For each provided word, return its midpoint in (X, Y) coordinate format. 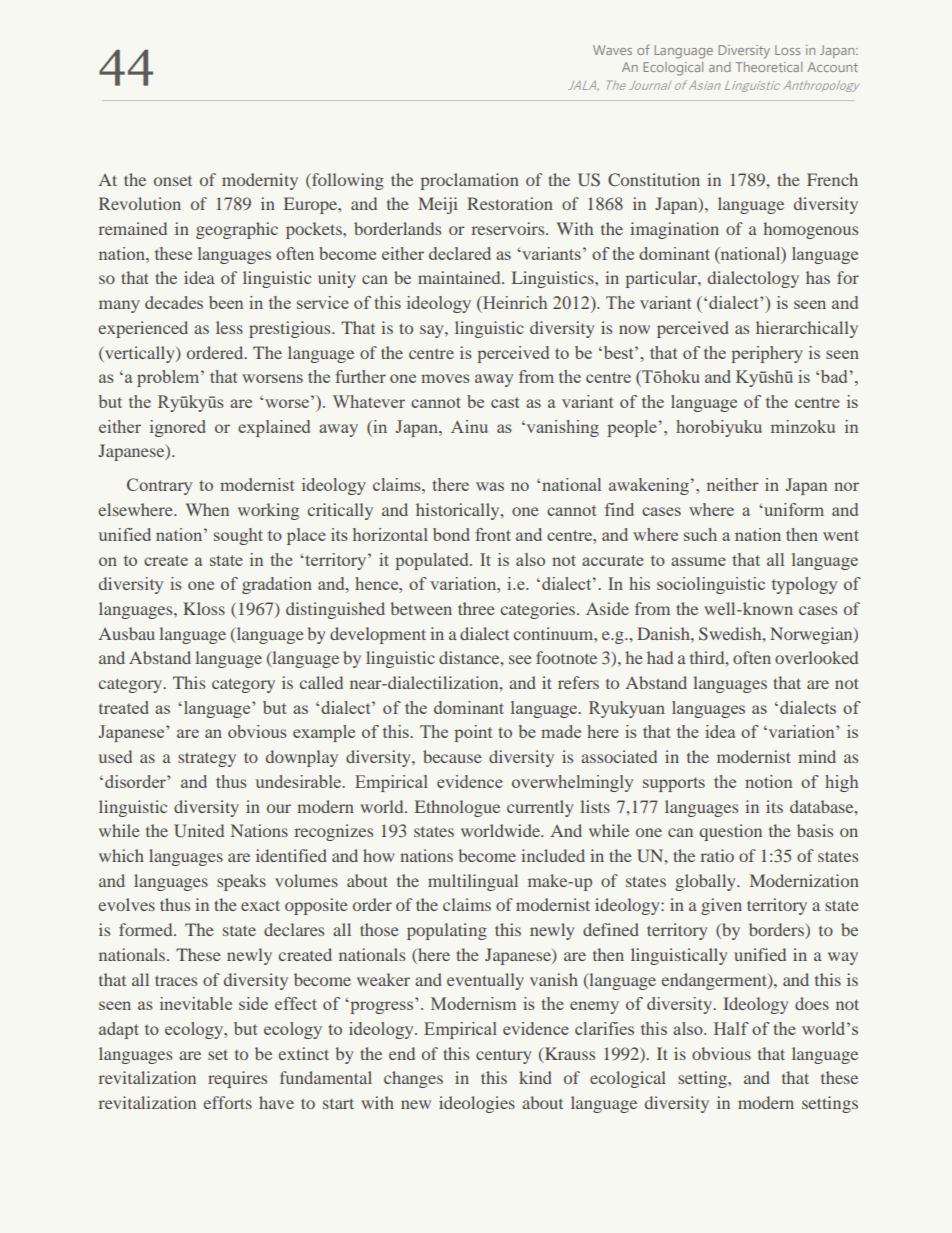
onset (173, 181)
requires (237, 1079)
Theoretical (769, 67)
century (503, 1056)
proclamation (470, 181)
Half (731, 1028)
